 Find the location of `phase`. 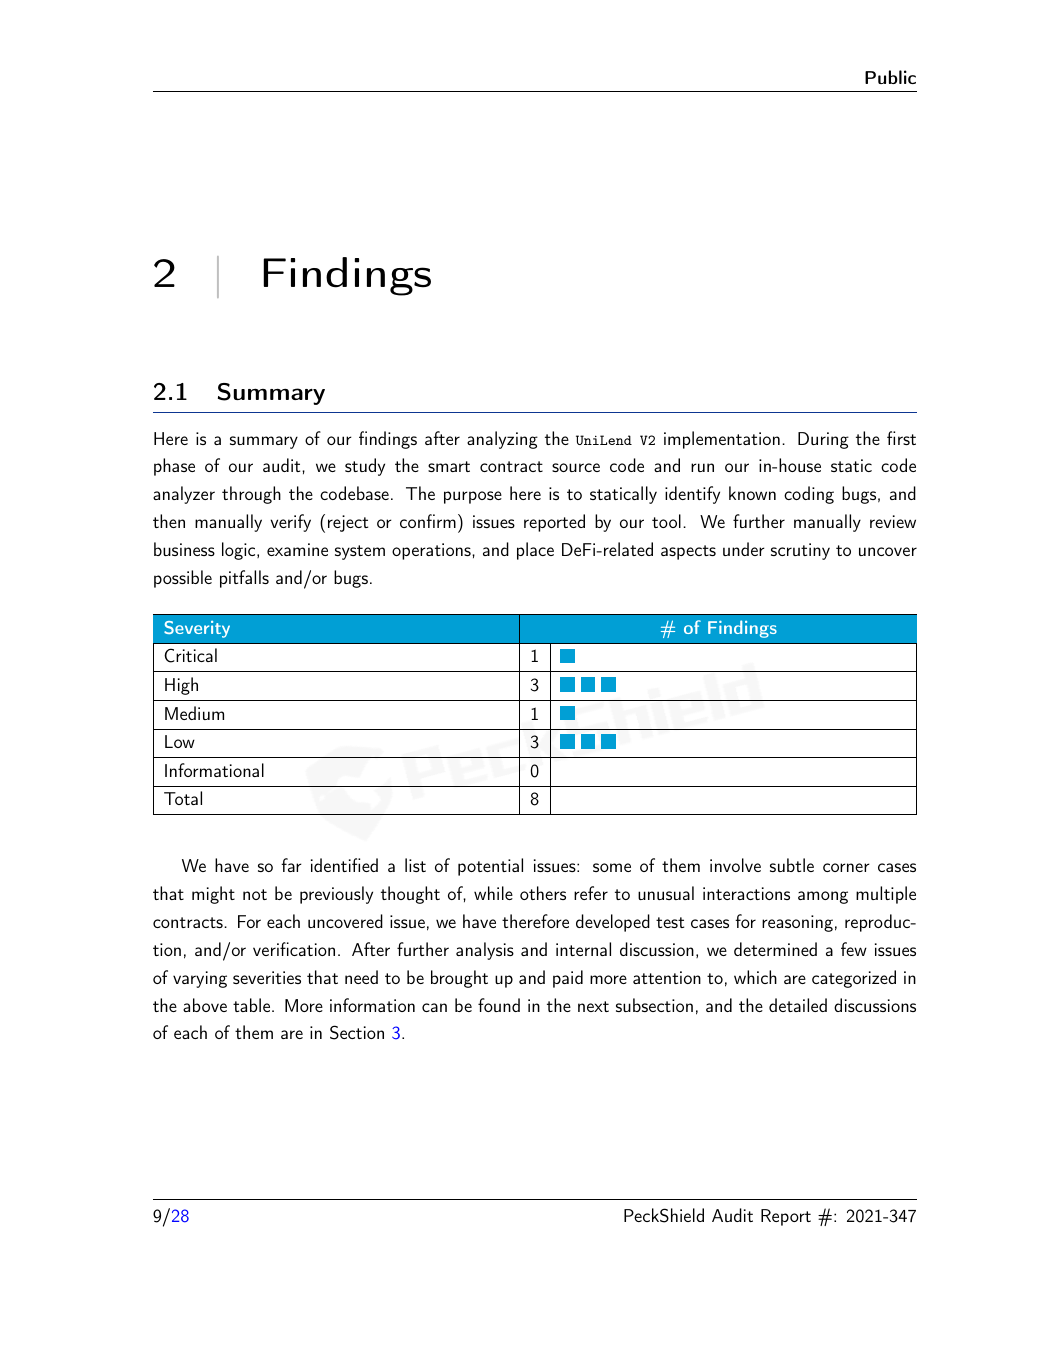

phase is located at coordinates (174, 467).
